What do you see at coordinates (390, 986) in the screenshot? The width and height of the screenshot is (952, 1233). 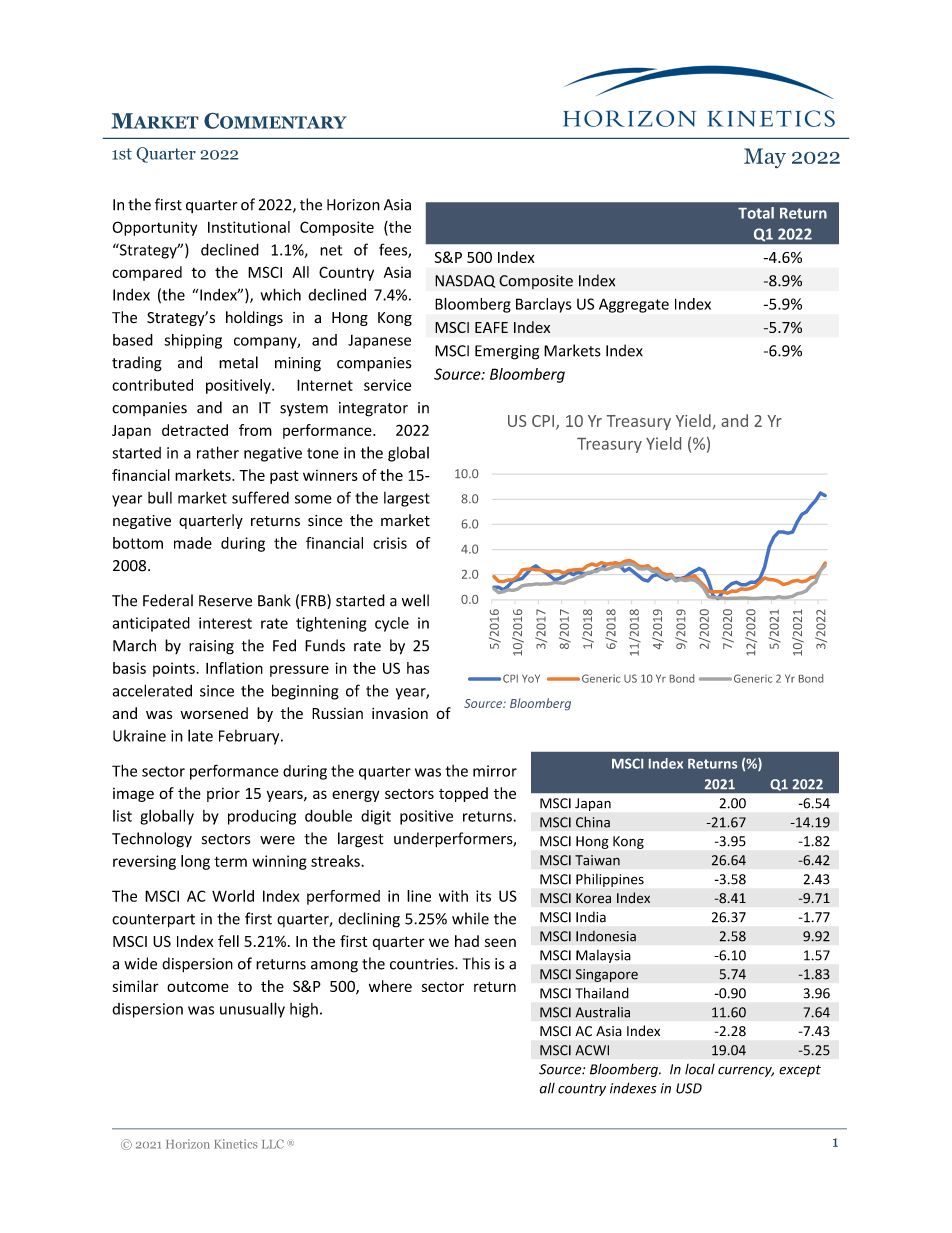 I see `where` at bounding box center [390, 986].
